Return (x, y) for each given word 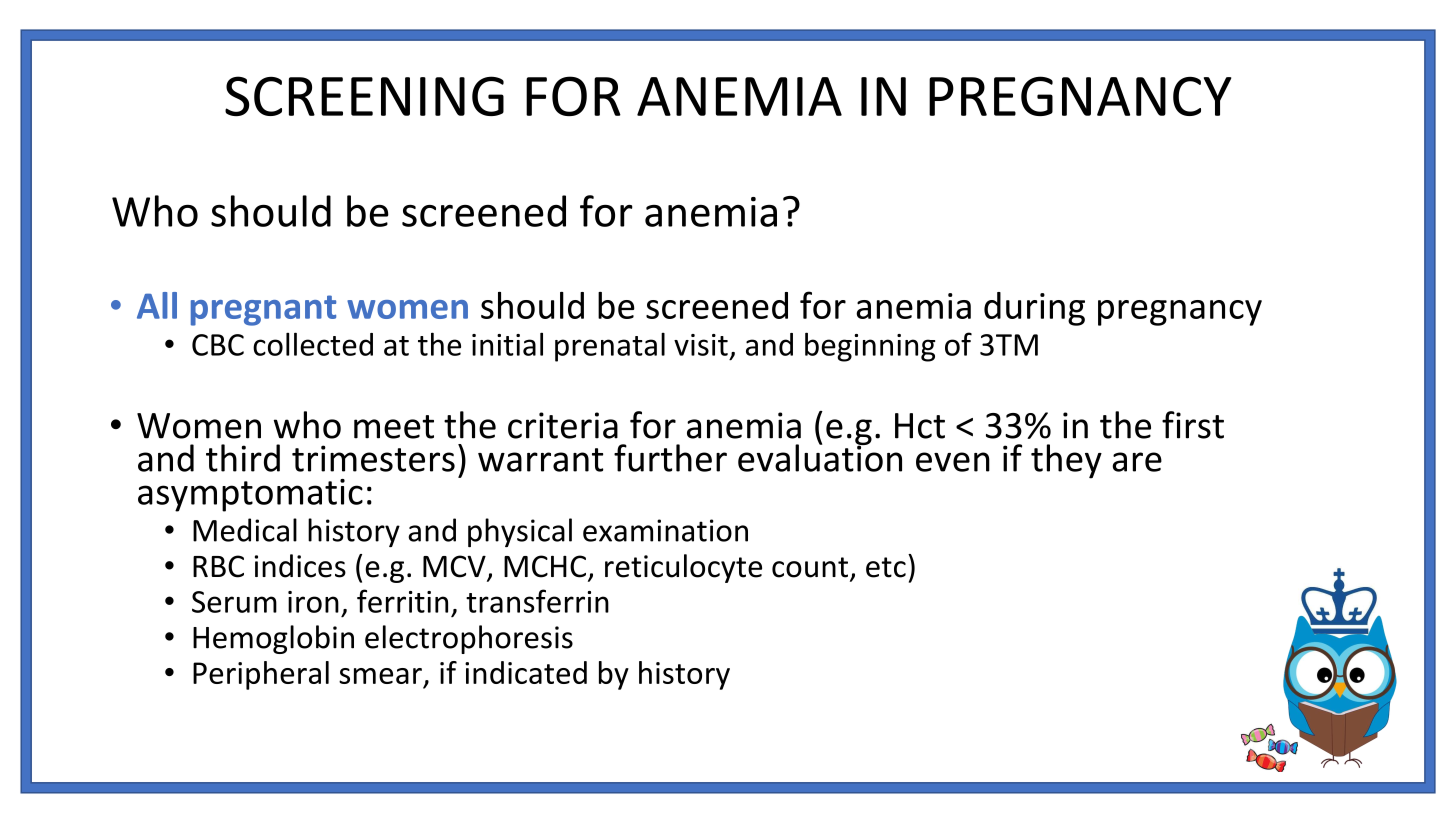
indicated (526, 672)
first (1193, 425)
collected (313, 344)
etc (886, 567)
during (1034, 309)
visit (701, 345)
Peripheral (261, 675)
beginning (870, 347)
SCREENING (364, 96)
